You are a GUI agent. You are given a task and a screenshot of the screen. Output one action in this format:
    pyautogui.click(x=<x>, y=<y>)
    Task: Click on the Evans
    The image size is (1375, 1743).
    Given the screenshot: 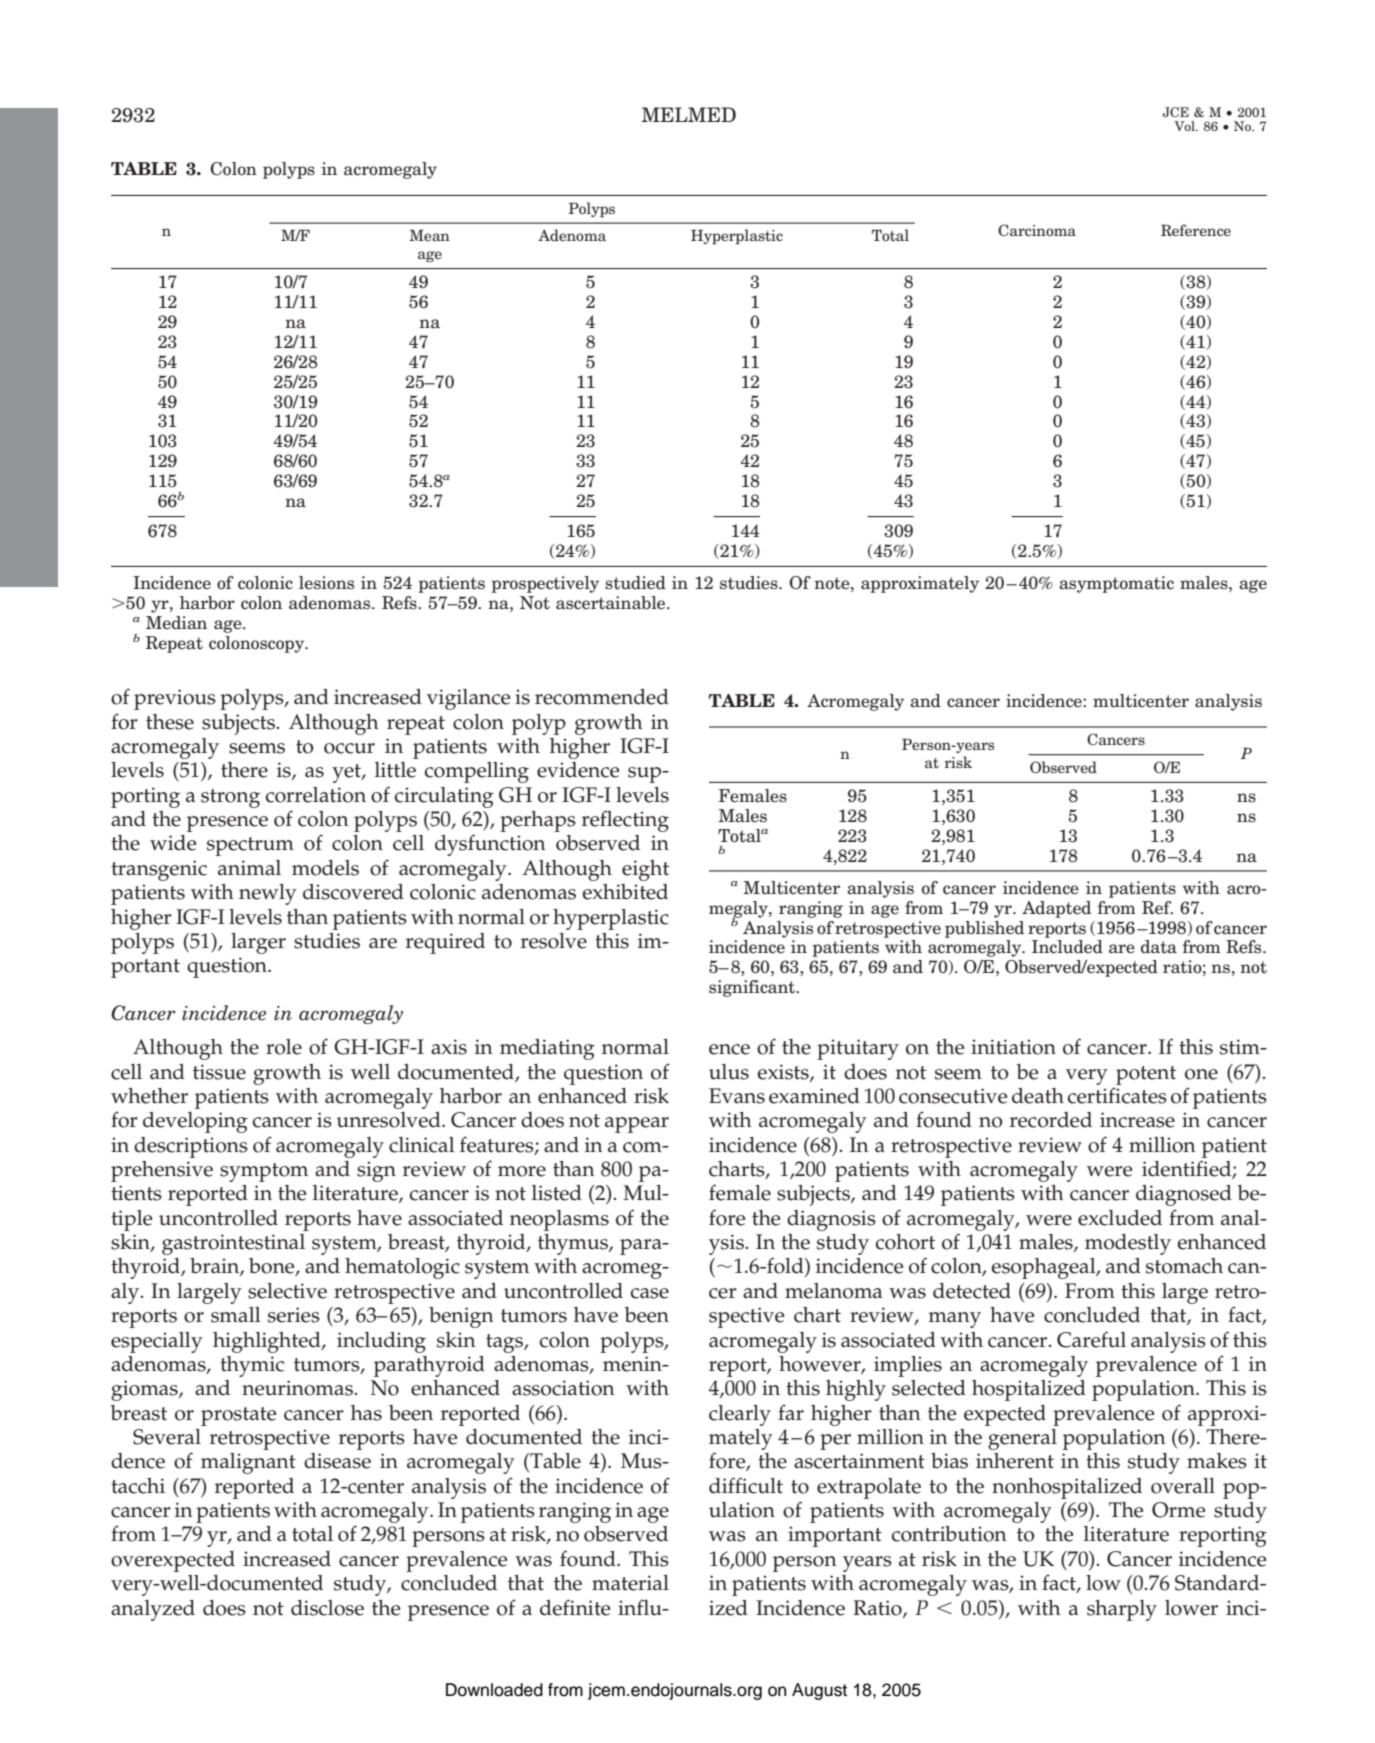 What is the action you would take?
    pyautogui.click(x=737, y=1096)
